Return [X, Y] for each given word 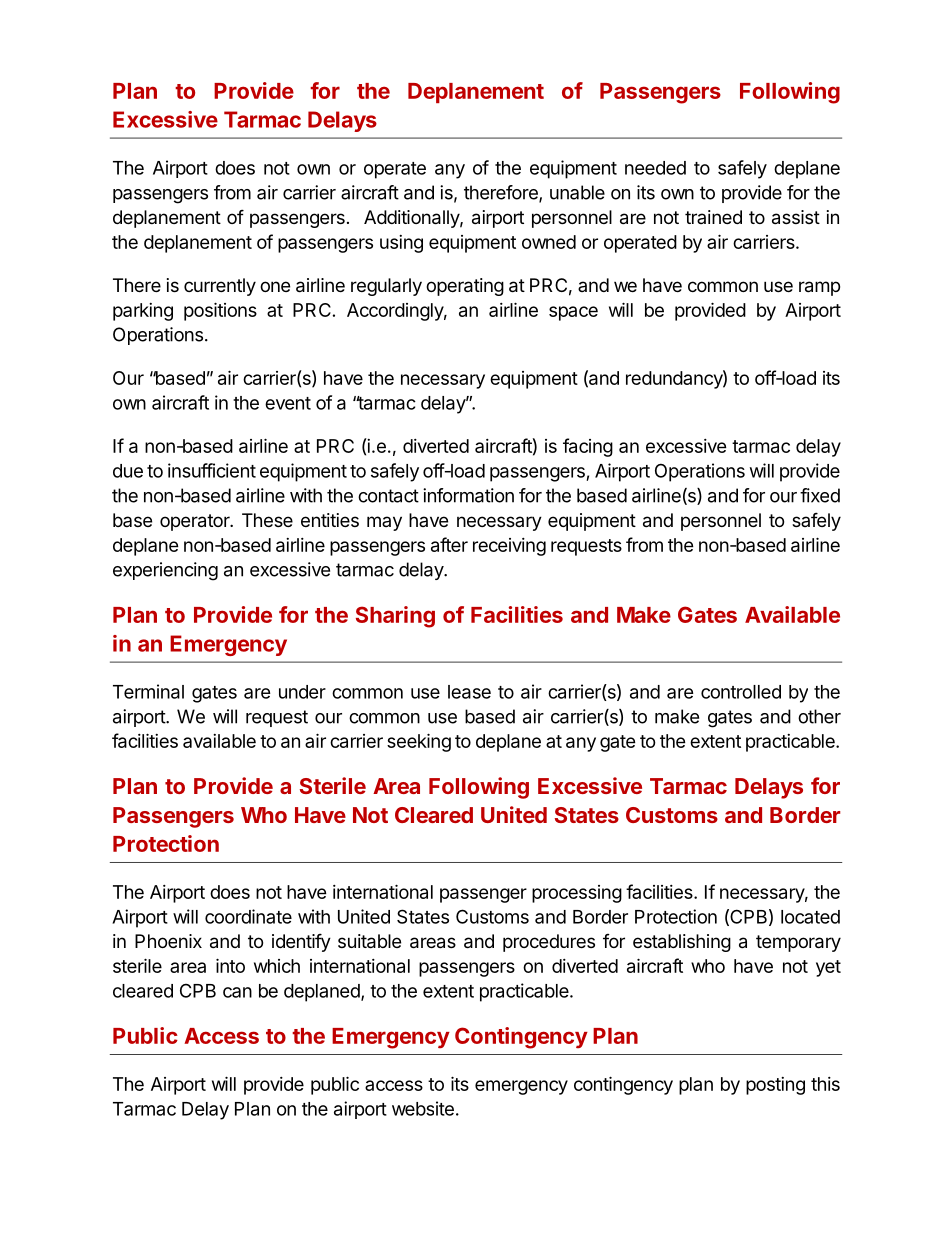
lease [469, 692]
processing [577, 894]
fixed [820, 495]
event [288, 403]
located [810, 917]
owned [549, 242]
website [423, 1108]
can [237, 992]
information [468, 495]
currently [220, 287]
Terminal [148, 691]
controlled [741, 692]
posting [775, 1086]
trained [713, 217]
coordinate [248, 916]
